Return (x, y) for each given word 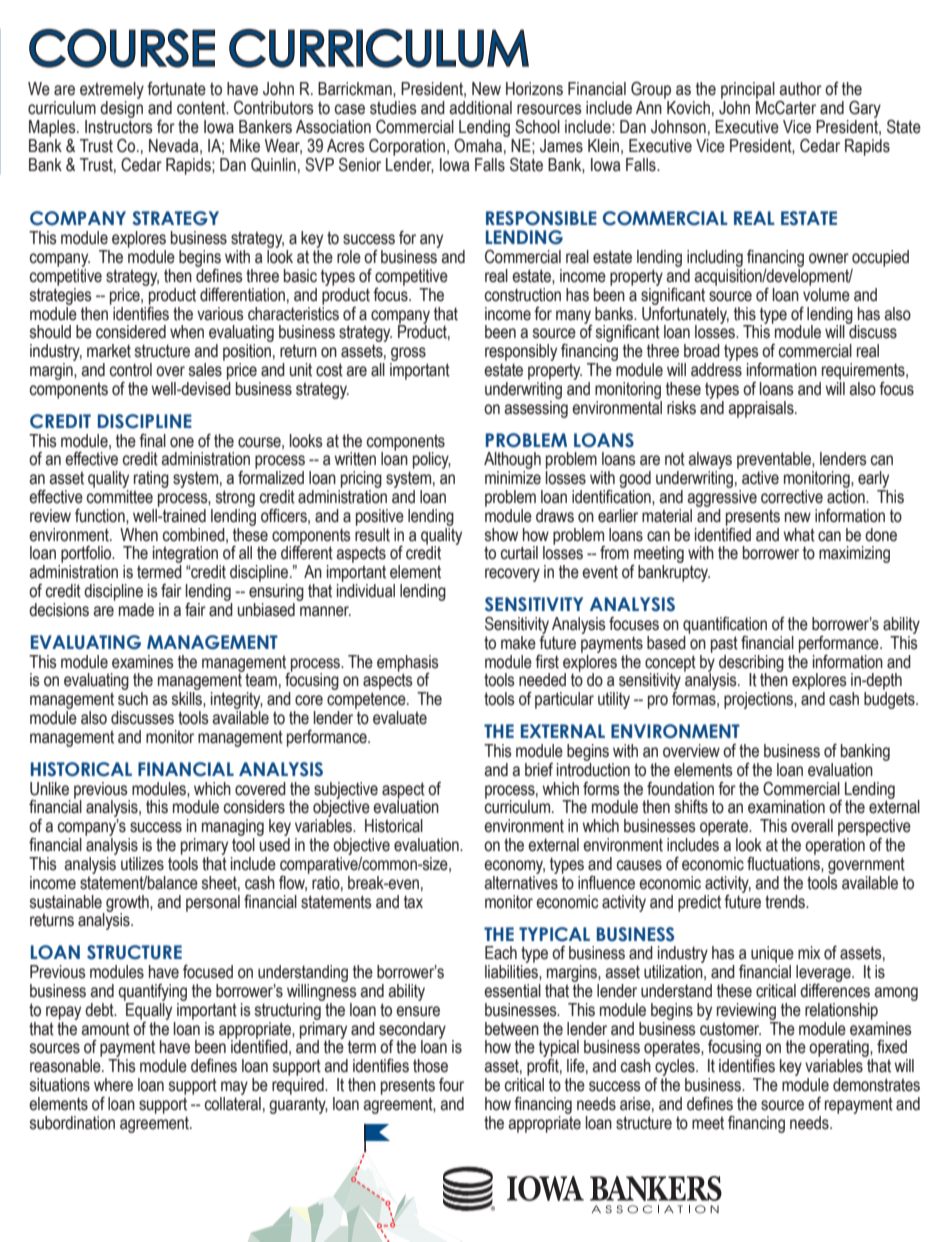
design (121, 111)
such (133, 699)
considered (131, 332)
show (501, 535)
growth (127, 904)
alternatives (521, 881)
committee (120, 497)
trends (786, 902)
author (800, 89)
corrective (792, 497)
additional (480, 108)
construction (523, 295)
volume (826, 293)
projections (759, 700)
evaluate (400, 718)
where (113, 1085)
